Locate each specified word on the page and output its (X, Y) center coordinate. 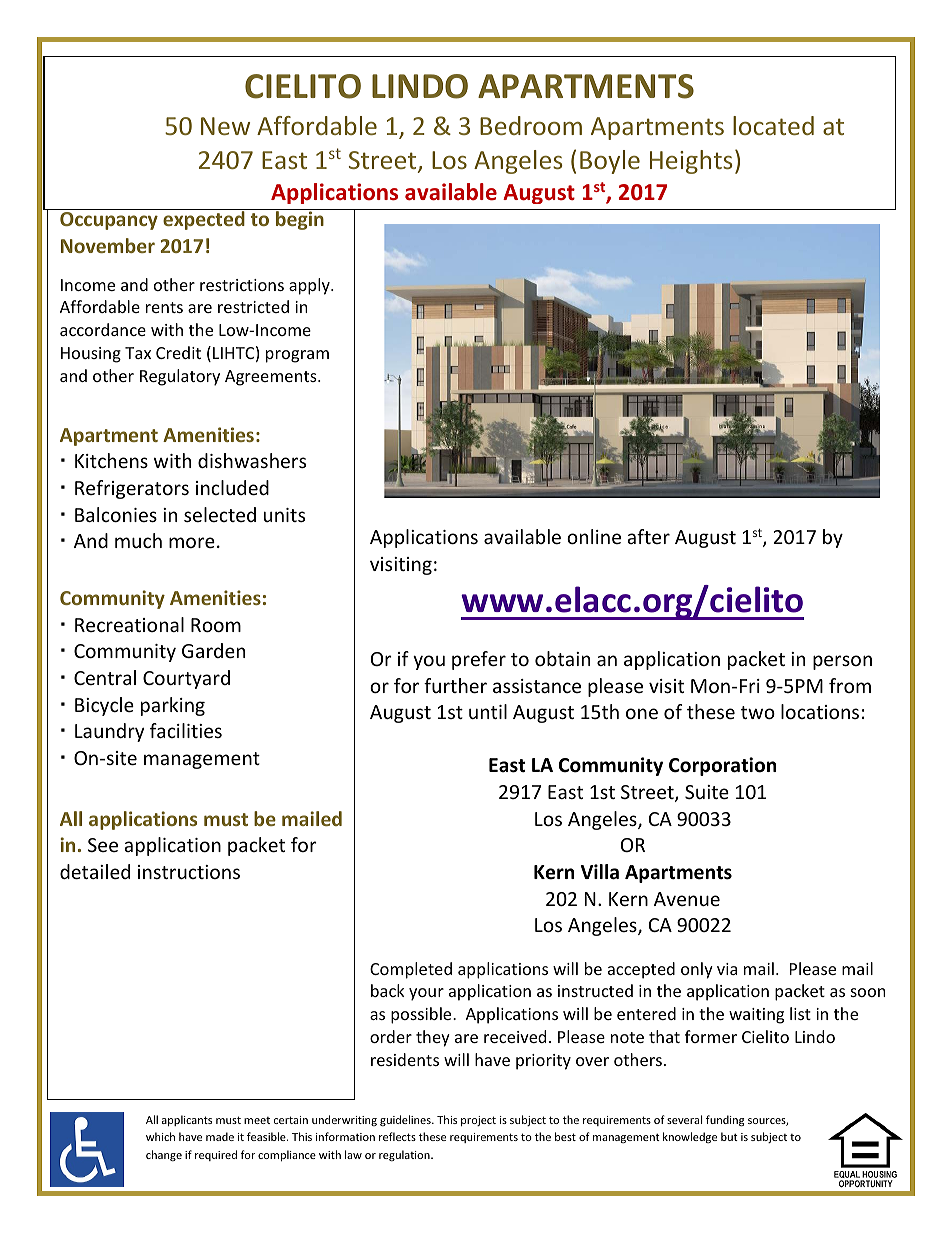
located (773, 125)
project (478, 1121)
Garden (213, 650)
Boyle (610, 162)
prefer (479, 660)
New (225, 126)
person (842, 662)
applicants (187, 1120)
